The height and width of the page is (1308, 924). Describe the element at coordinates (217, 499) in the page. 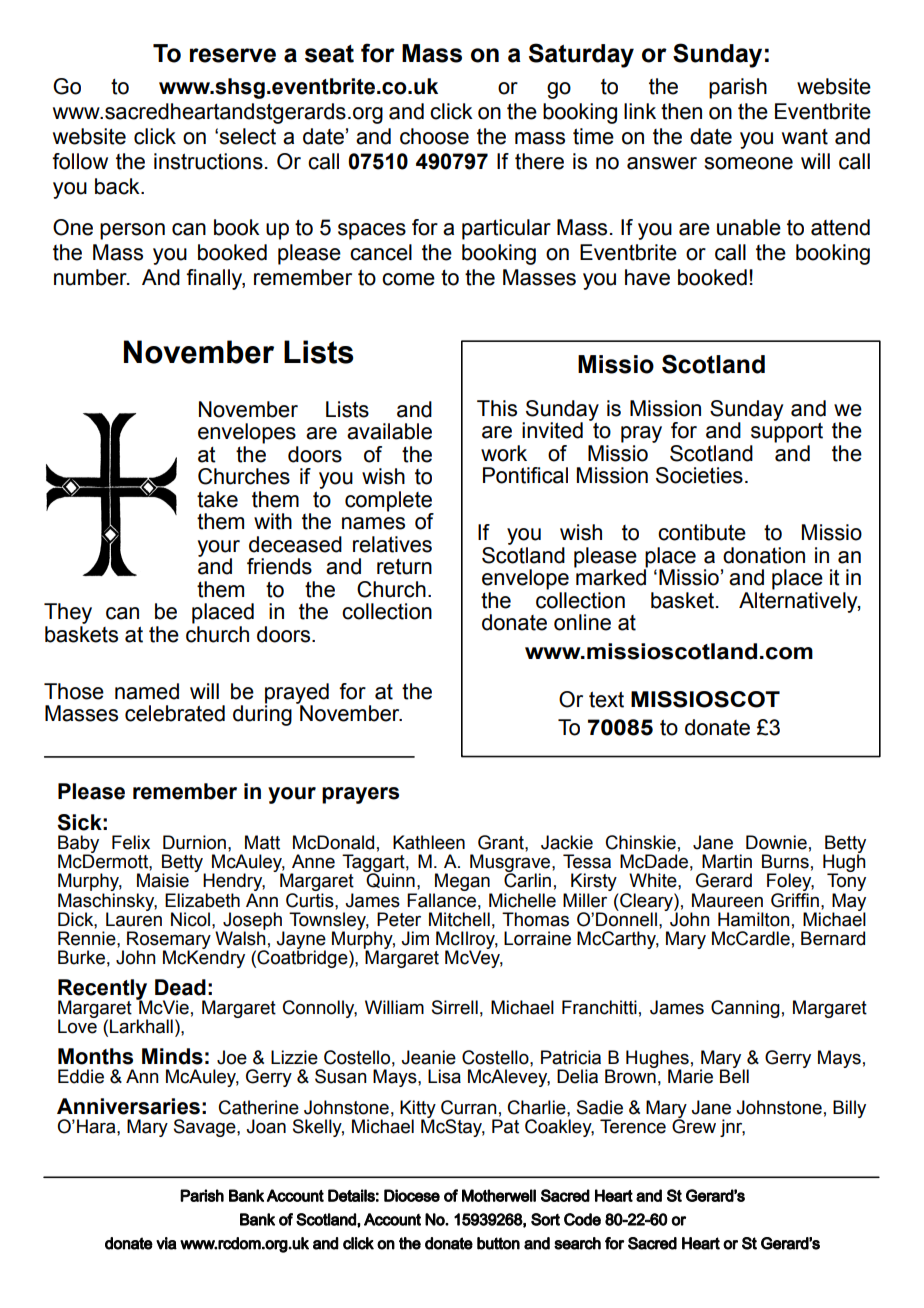

I see `take` at that location.
